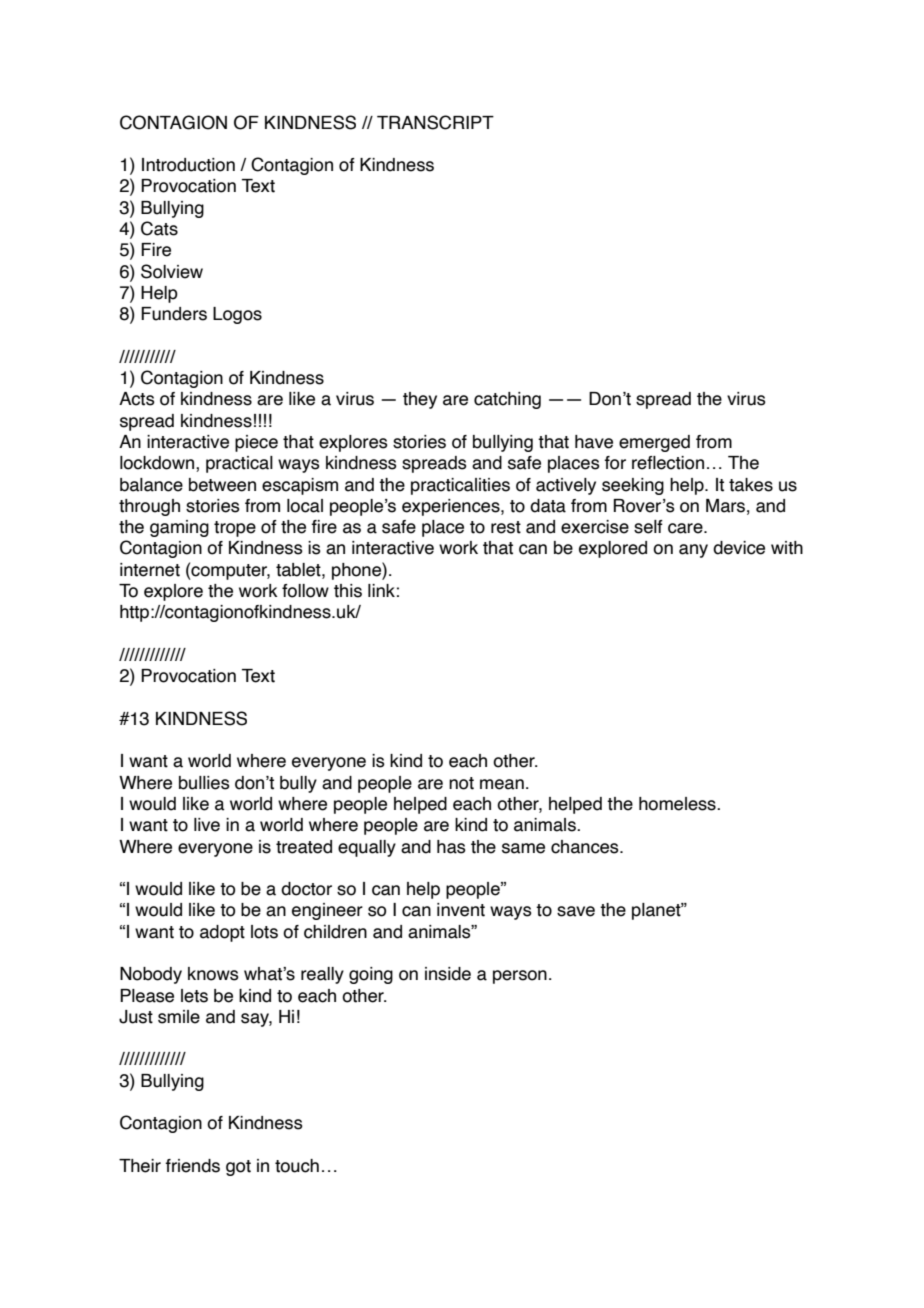  What do you see at coordinates (668, 463) in the document?
I see `reflection` at bounding box center [668, 463].
